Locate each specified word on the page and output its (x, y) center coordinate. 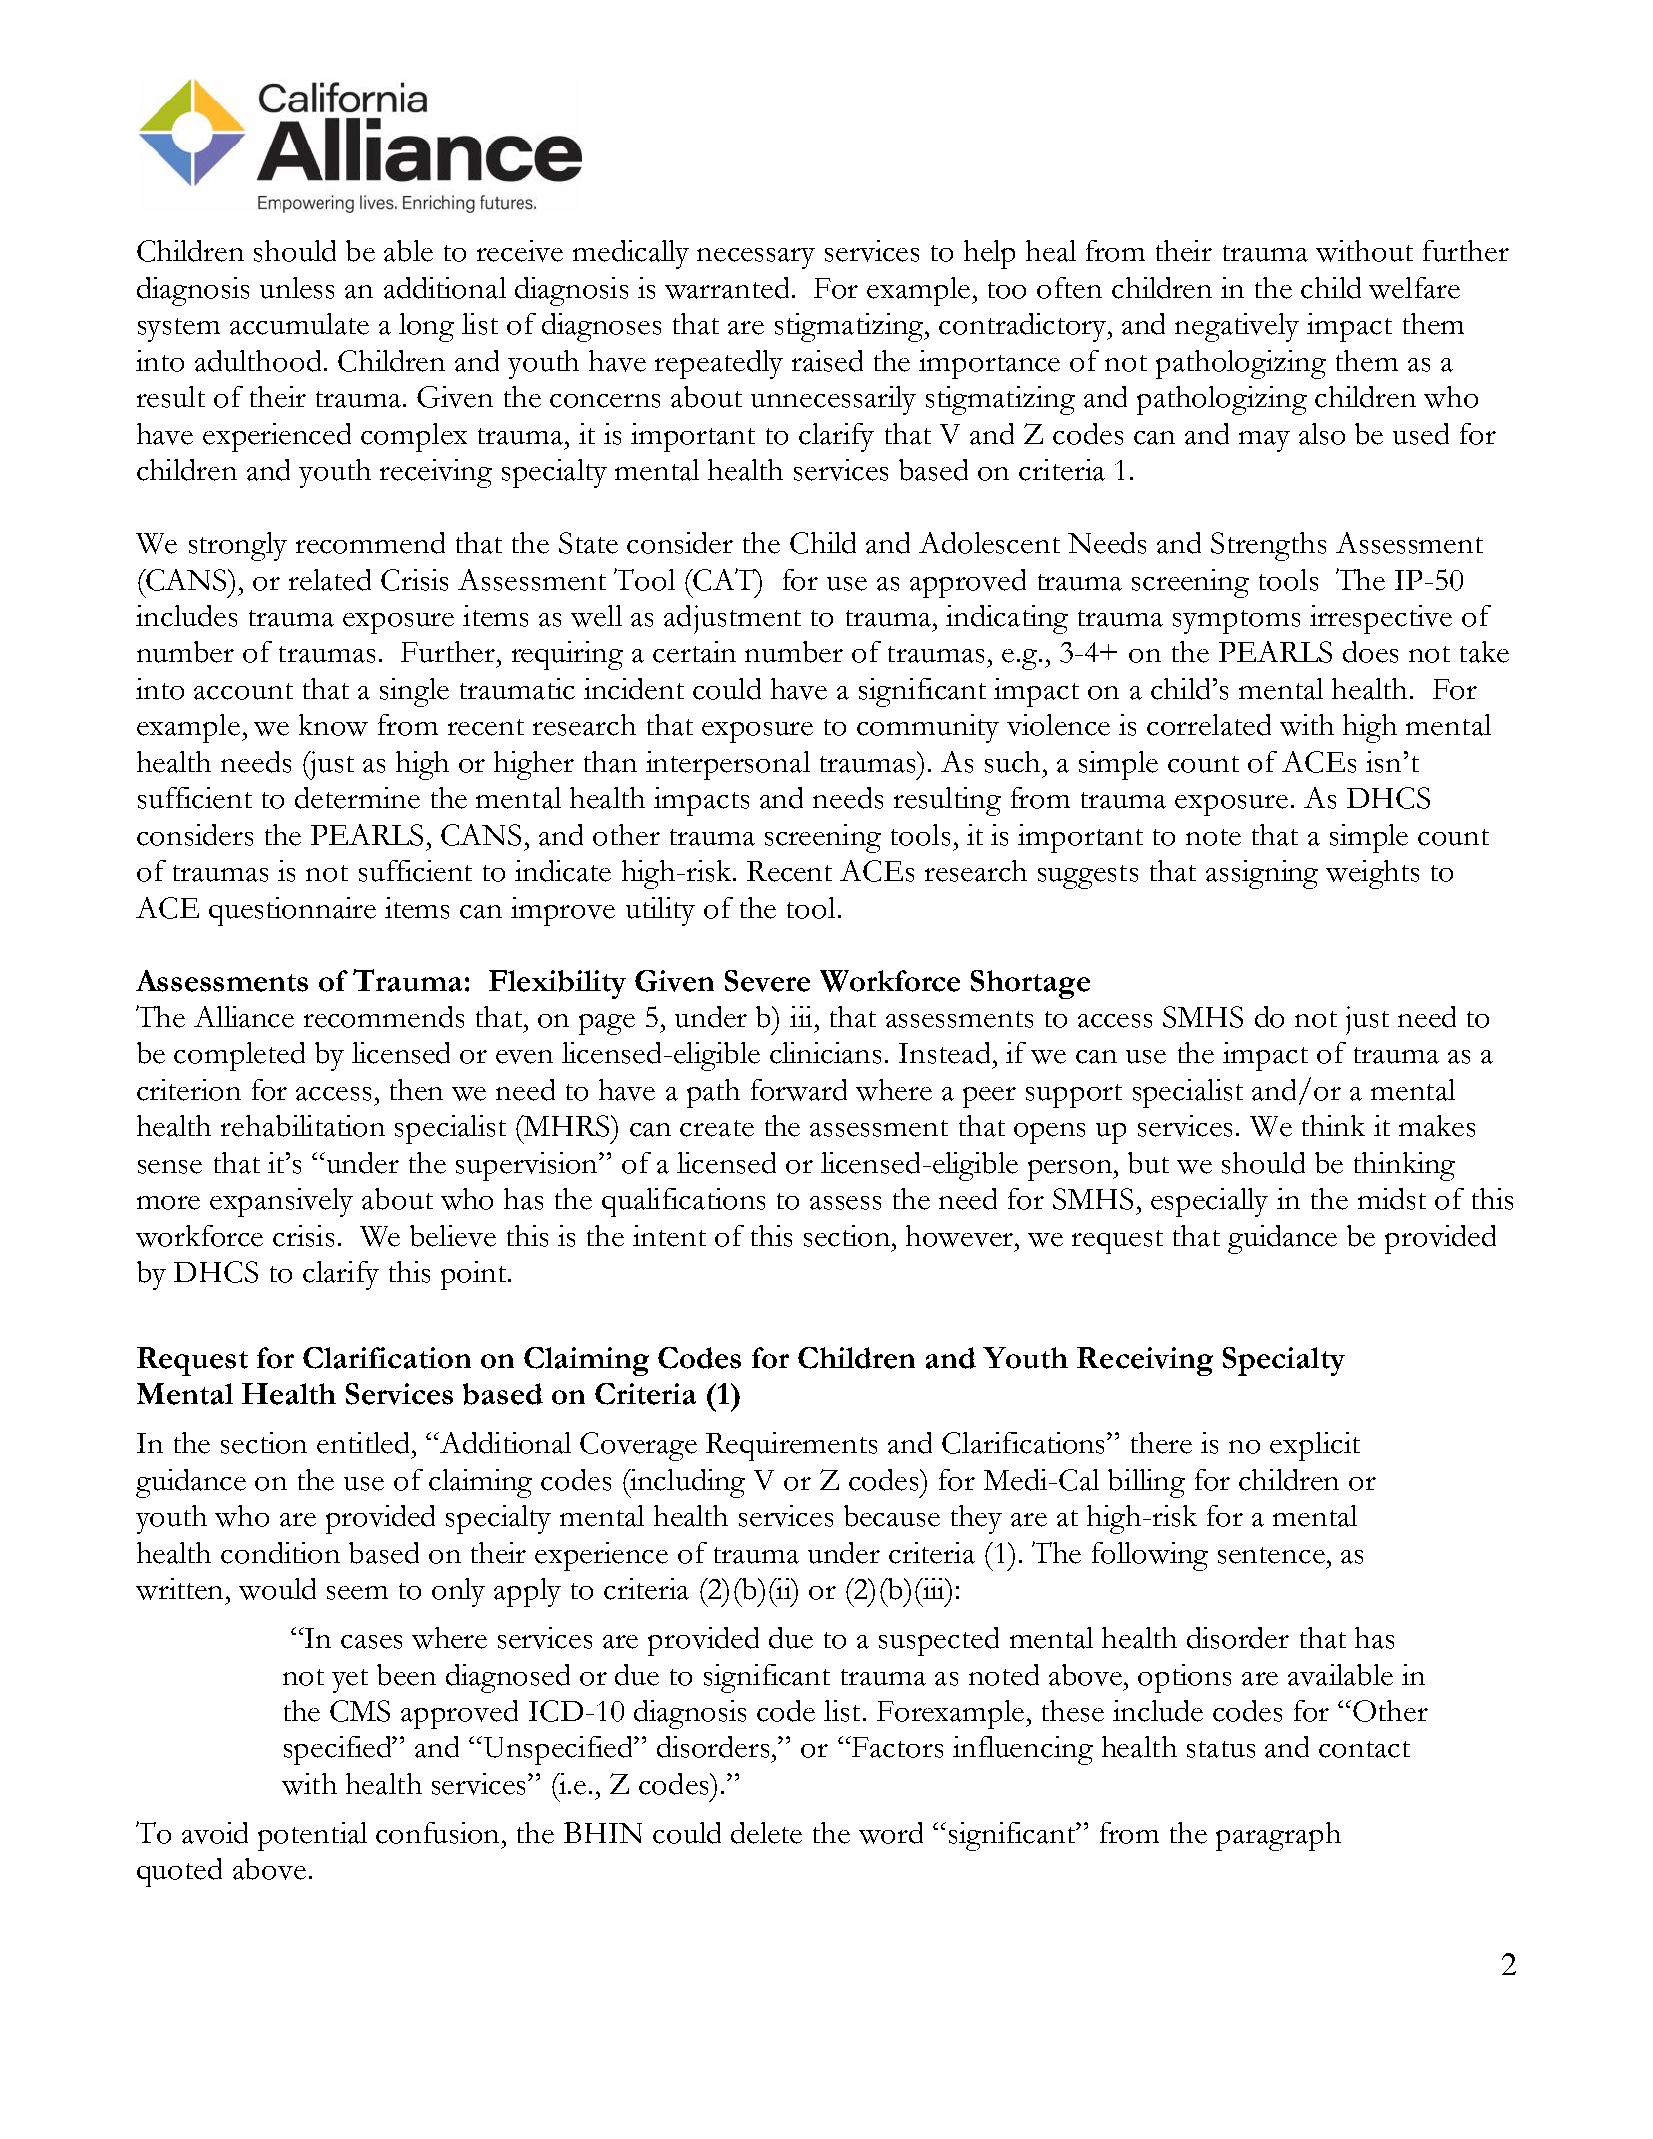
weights (1372, 874)
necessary (756, 258)
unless (297, 288)
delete (766, 1833)
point (475, 1275)
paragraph (1278, 1836)
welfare (1414, 288)
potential (312, 1836)
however (961, 1236)
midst (1392, 1199)
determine (357, 798)
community (928, 728)
